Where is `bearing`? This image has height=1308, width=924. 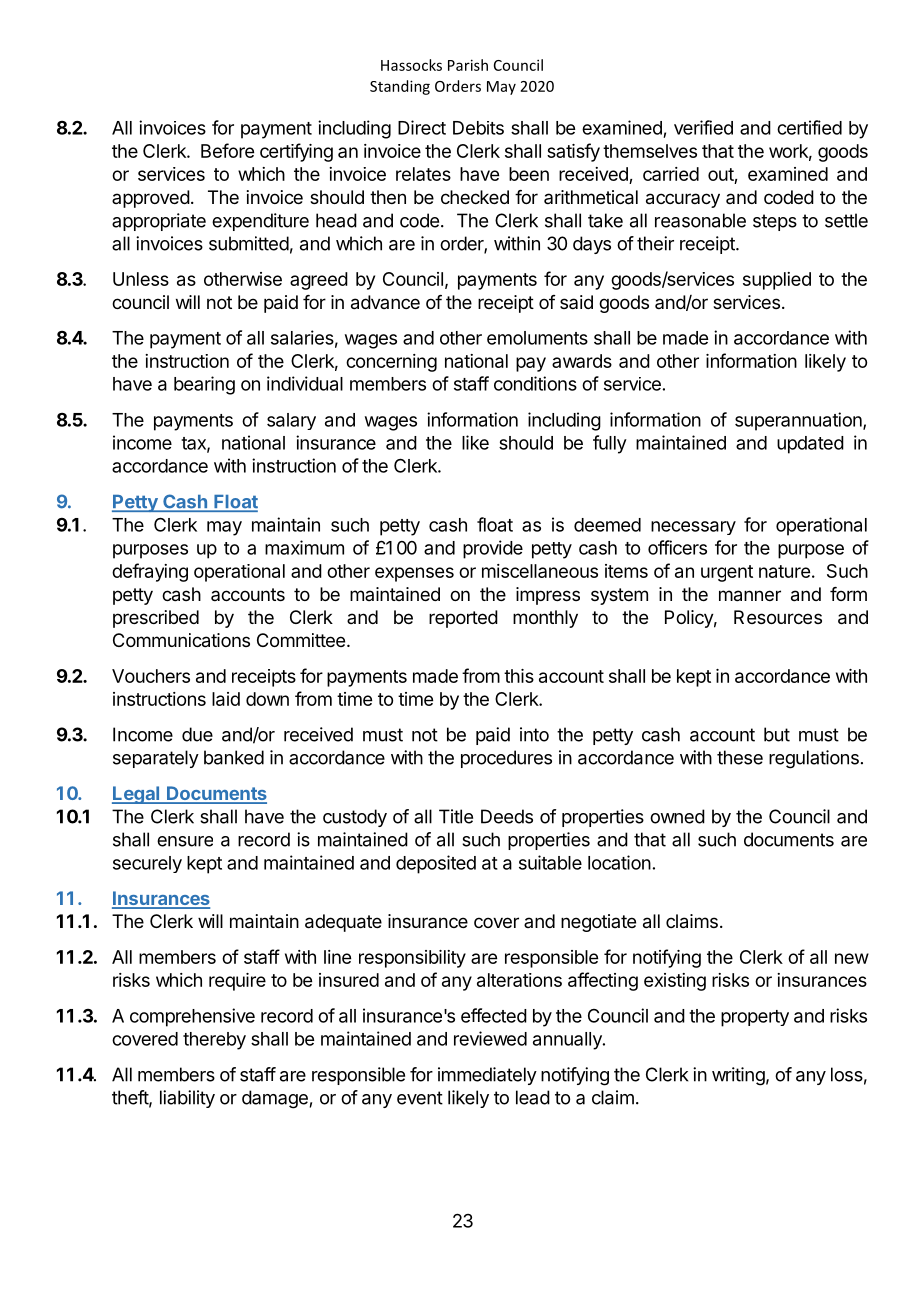
bearing is located at coordinates (204, 385).
